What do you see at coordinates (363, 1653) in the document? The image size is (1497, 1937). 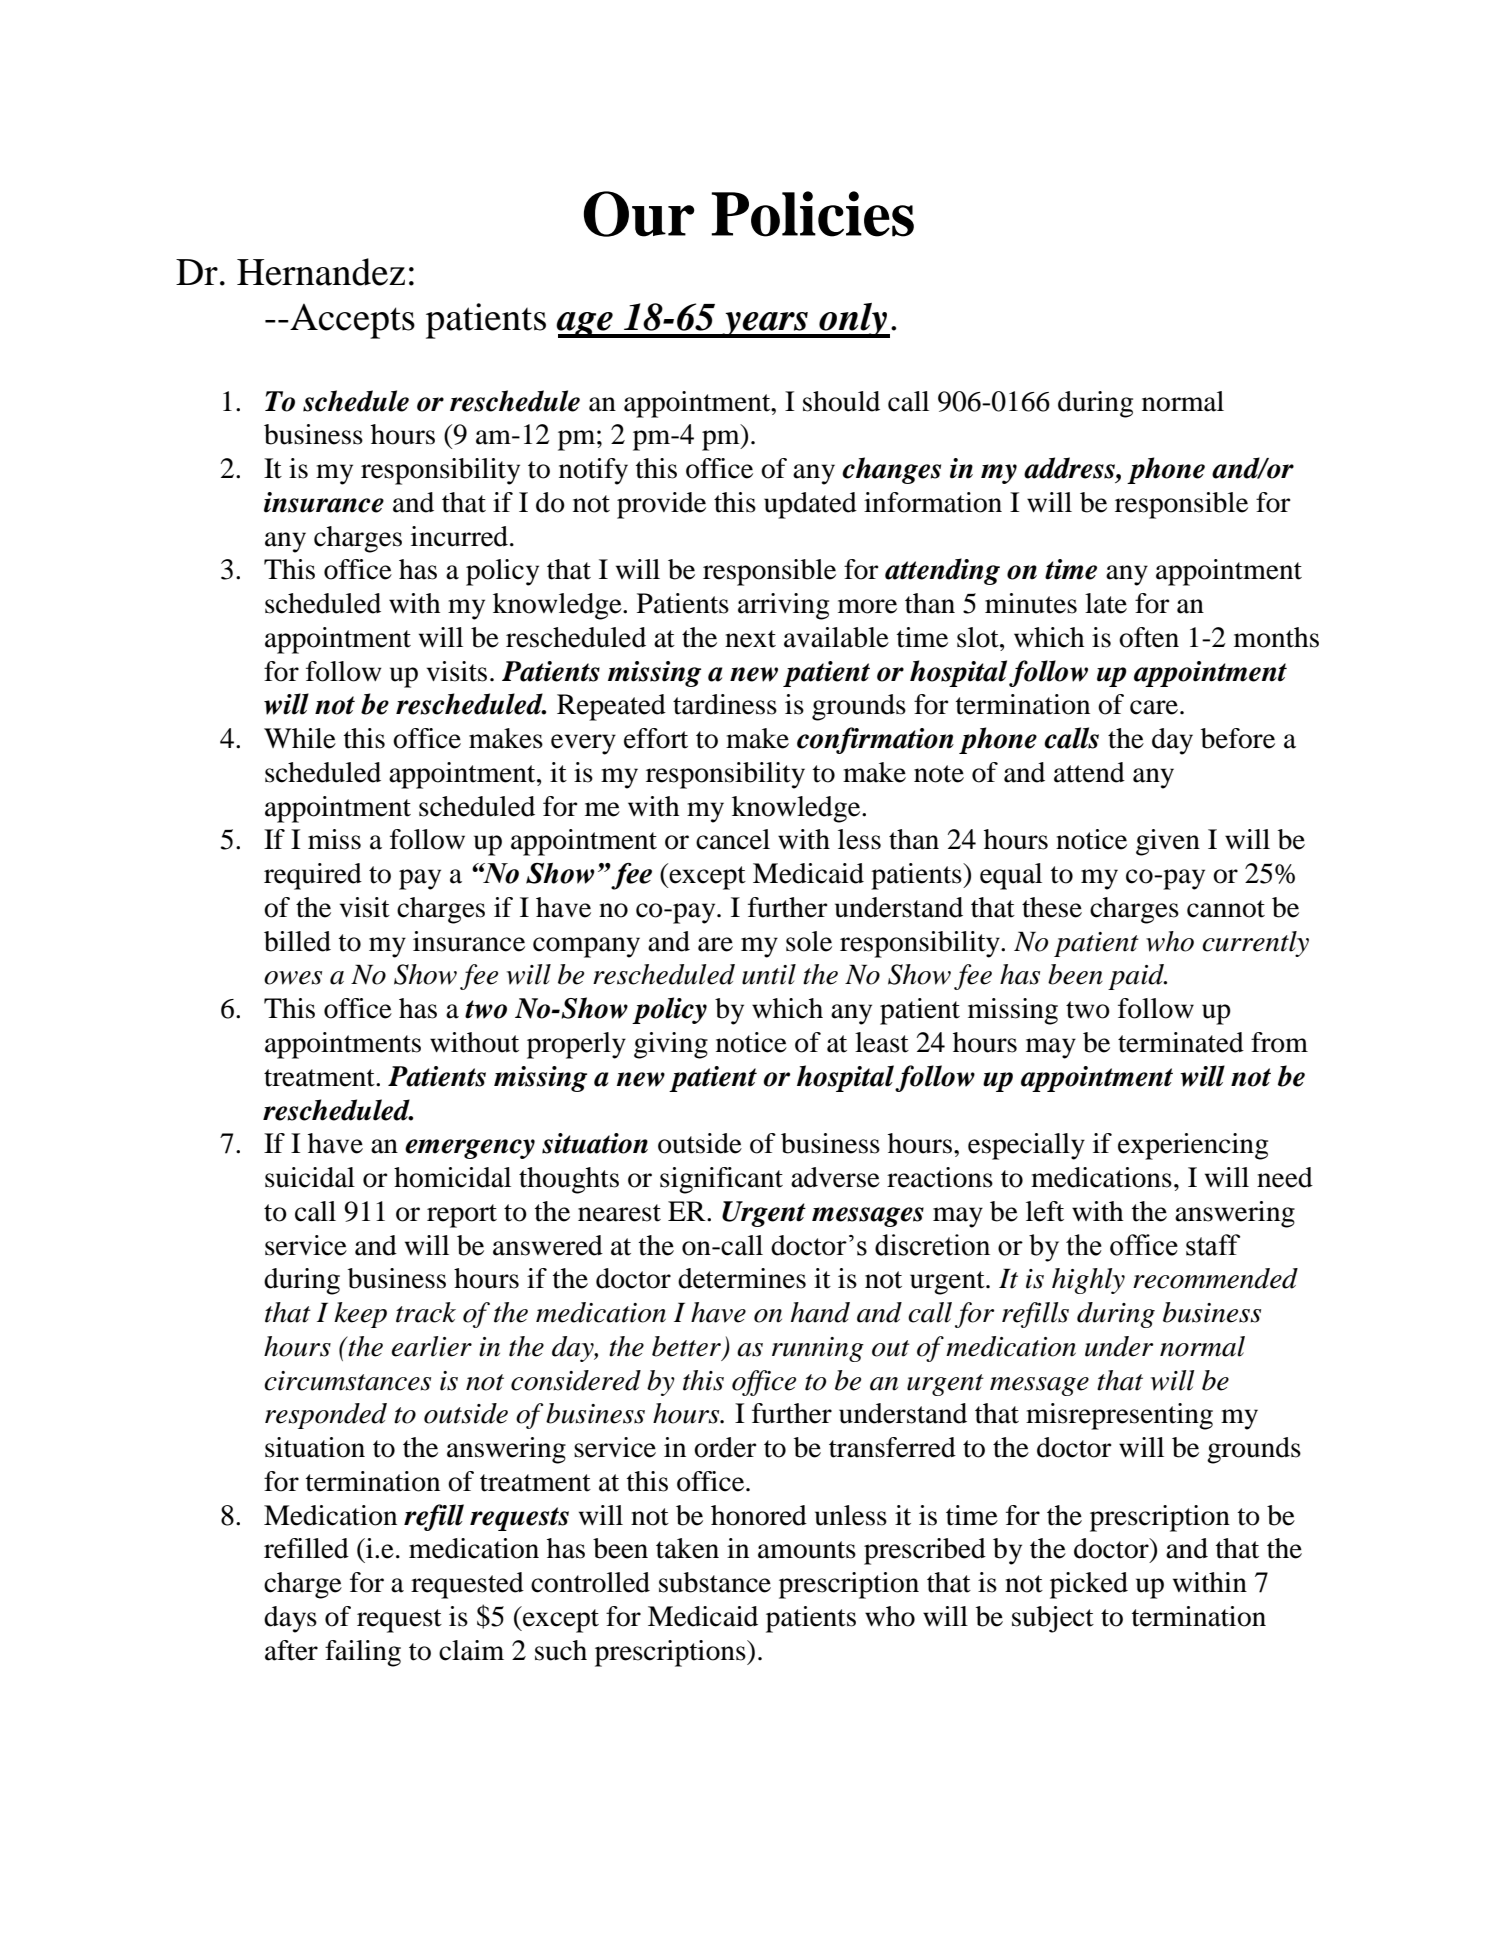 I see `failing` at bounding box center [363, 1653].
